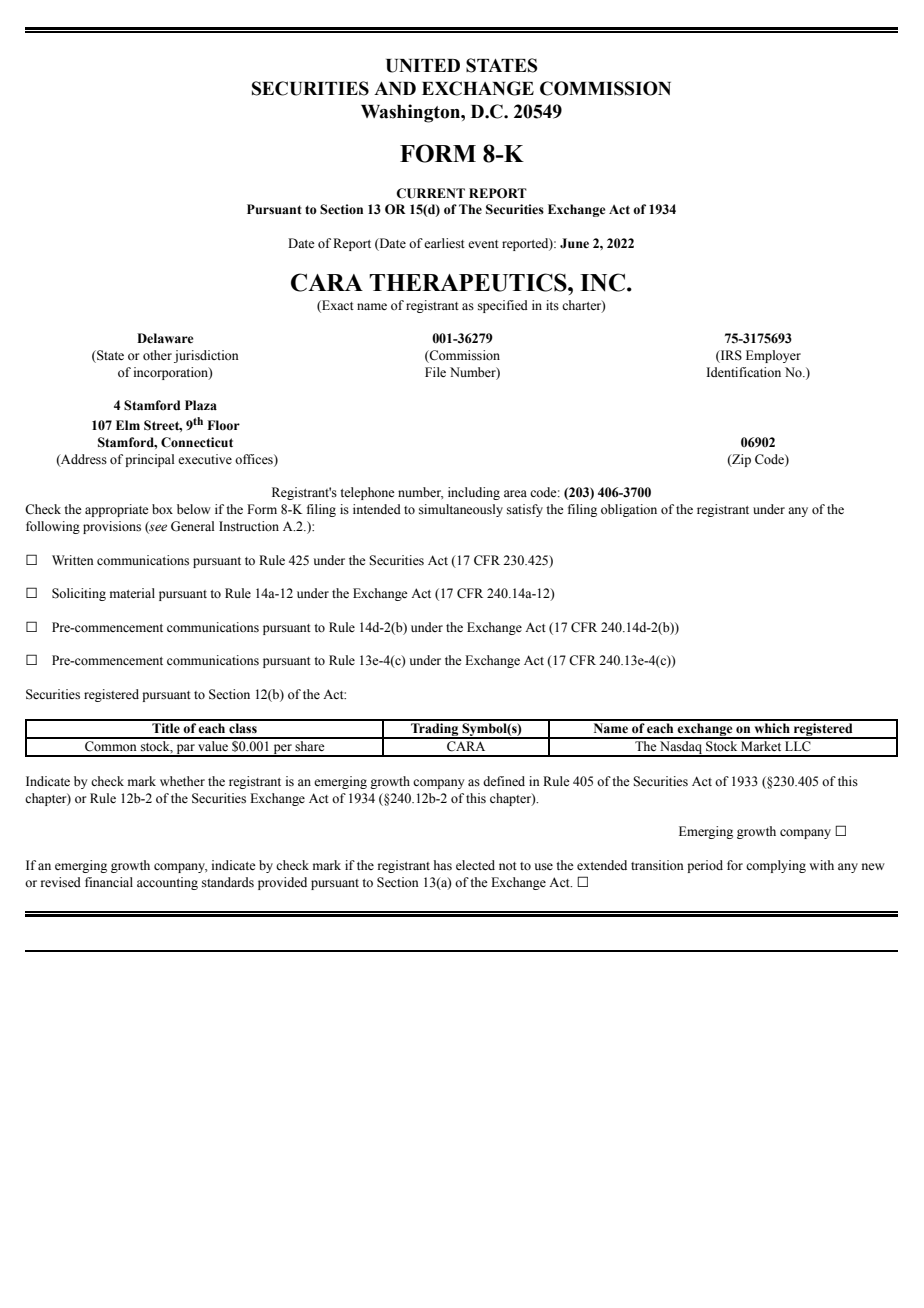 This document has width=924, height=1308. What do you see at coordinates (167, 883) in the document?
I see `accounting` at bounding box center [167, 883].
